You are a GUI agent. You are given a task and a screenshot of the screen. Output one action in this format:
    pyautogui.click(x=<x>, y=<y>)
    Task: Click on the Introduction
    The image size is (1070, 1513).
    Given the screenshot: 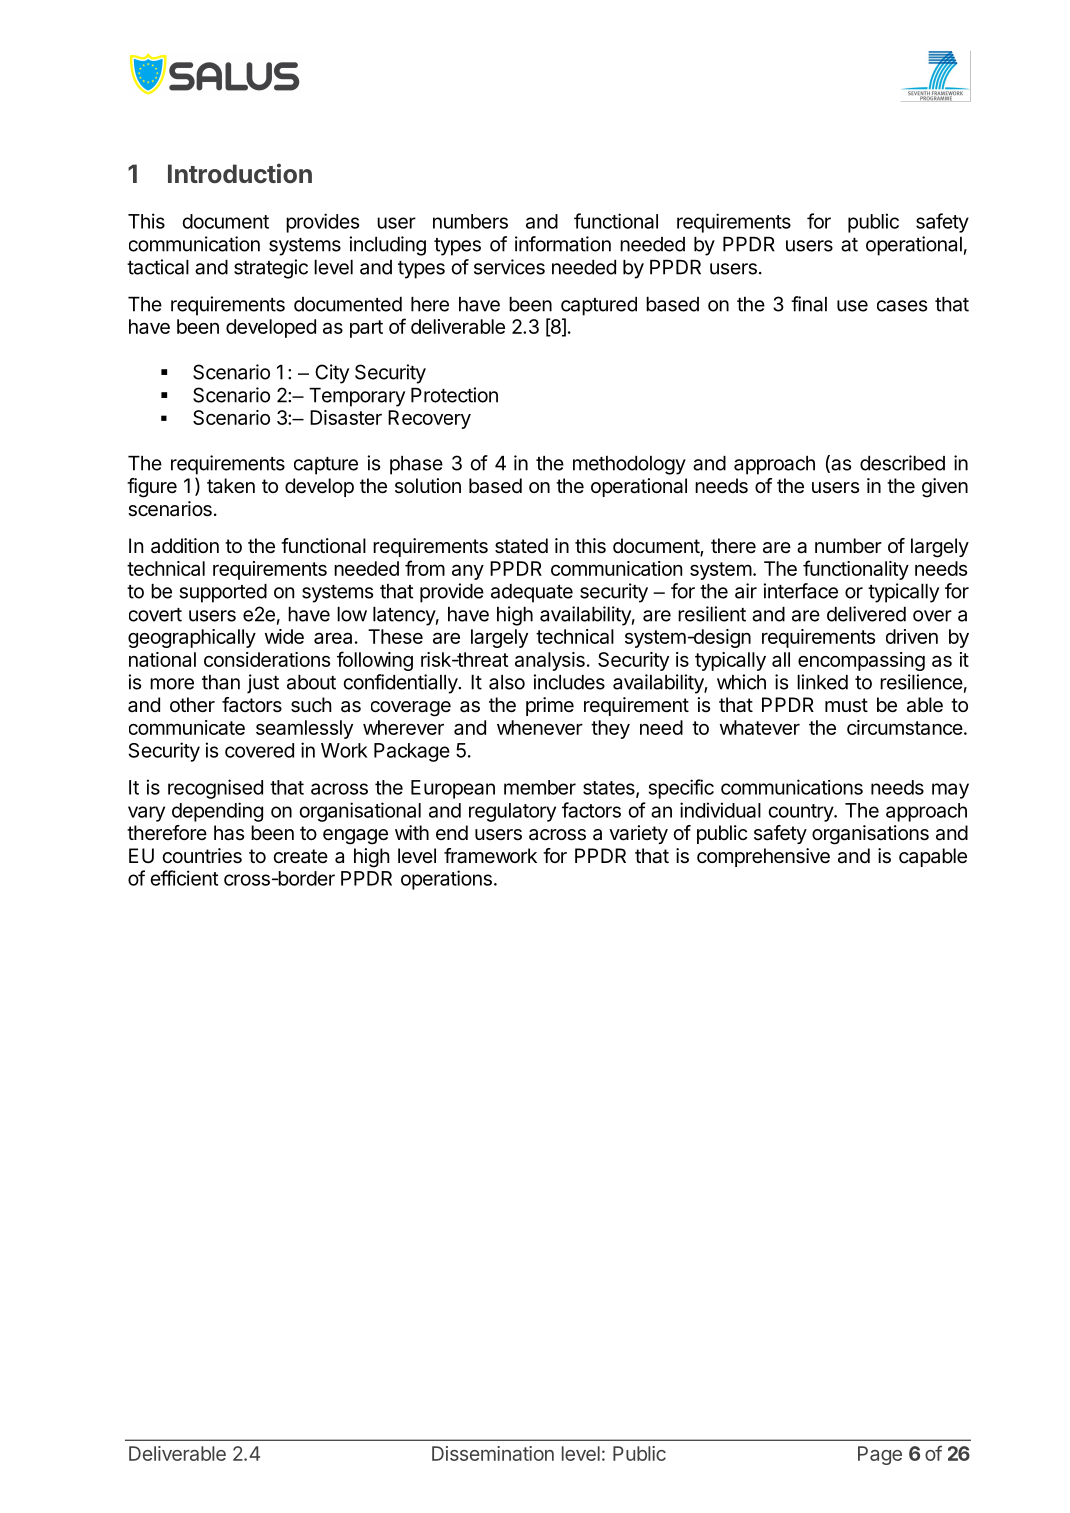 What is the action you would take?
    pyautogui.click(x=240, y=173)
